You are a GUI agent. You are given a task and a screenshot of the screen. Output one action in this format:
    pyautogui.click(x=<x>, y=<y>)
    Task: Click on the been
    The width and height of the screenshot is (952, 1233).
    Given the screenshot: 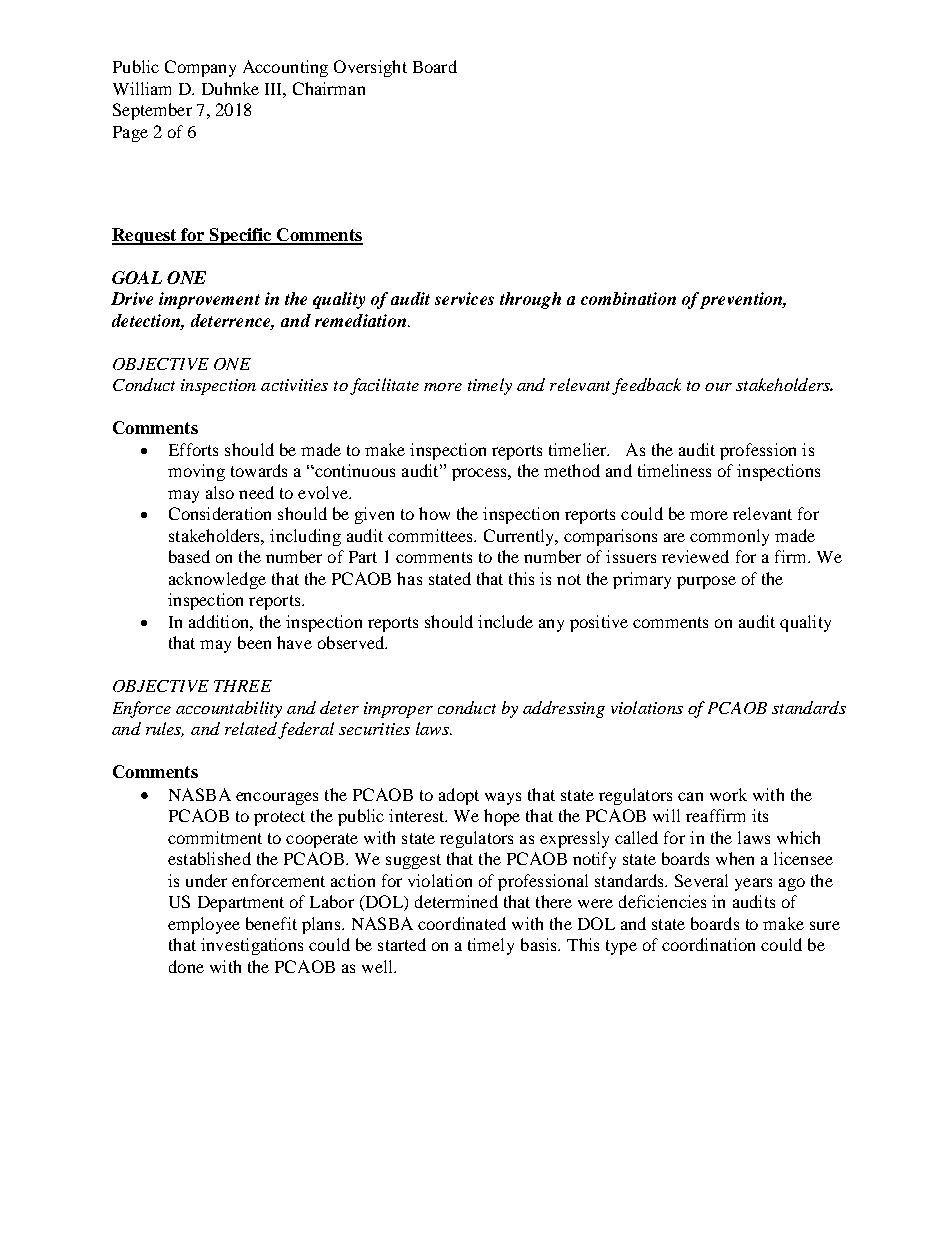 What is the action you would take?
    pyautogui.click(x=254, y=642)
